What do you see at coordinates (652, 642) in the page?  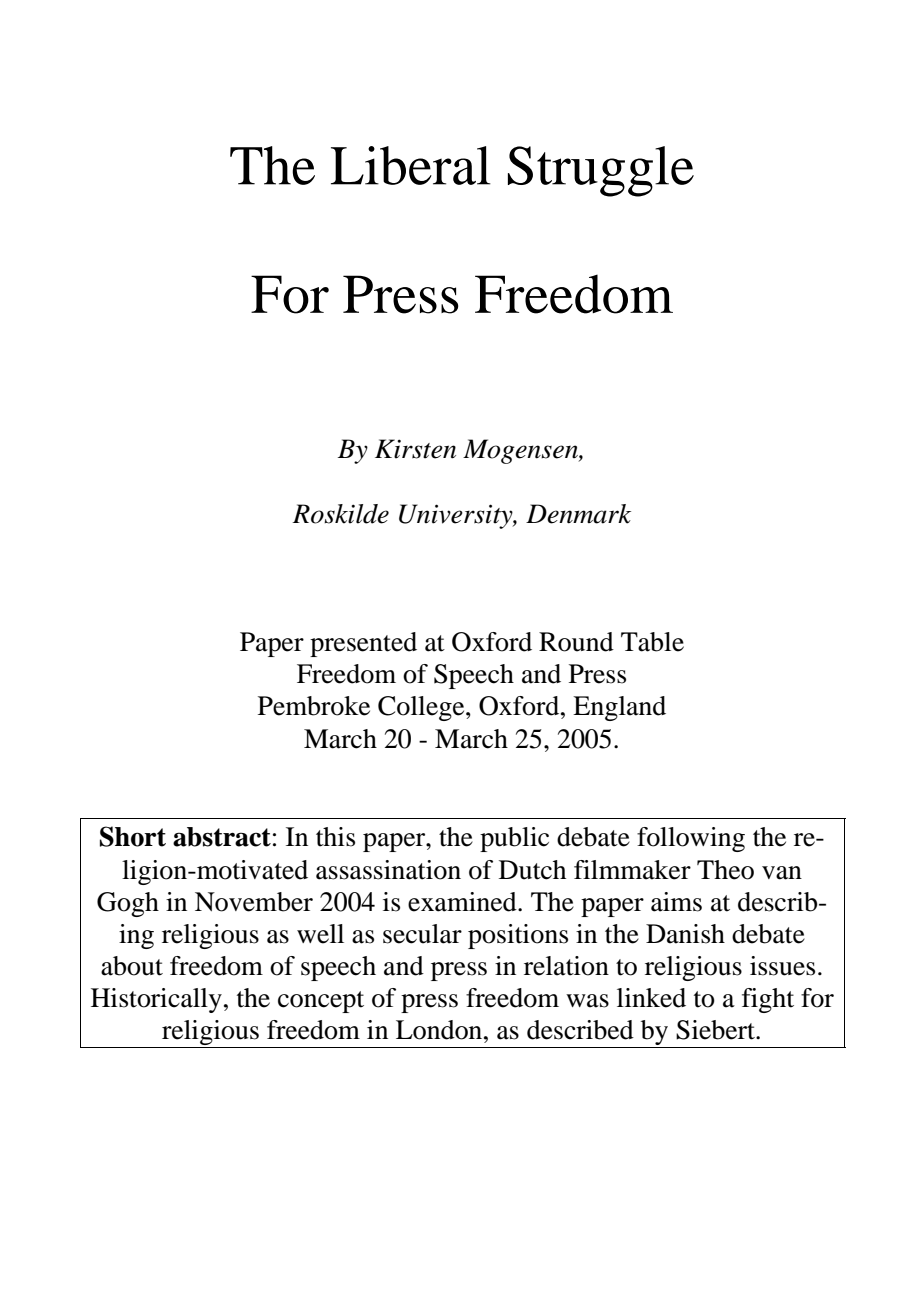 I see `Table` at bounding box center [652, 642].
